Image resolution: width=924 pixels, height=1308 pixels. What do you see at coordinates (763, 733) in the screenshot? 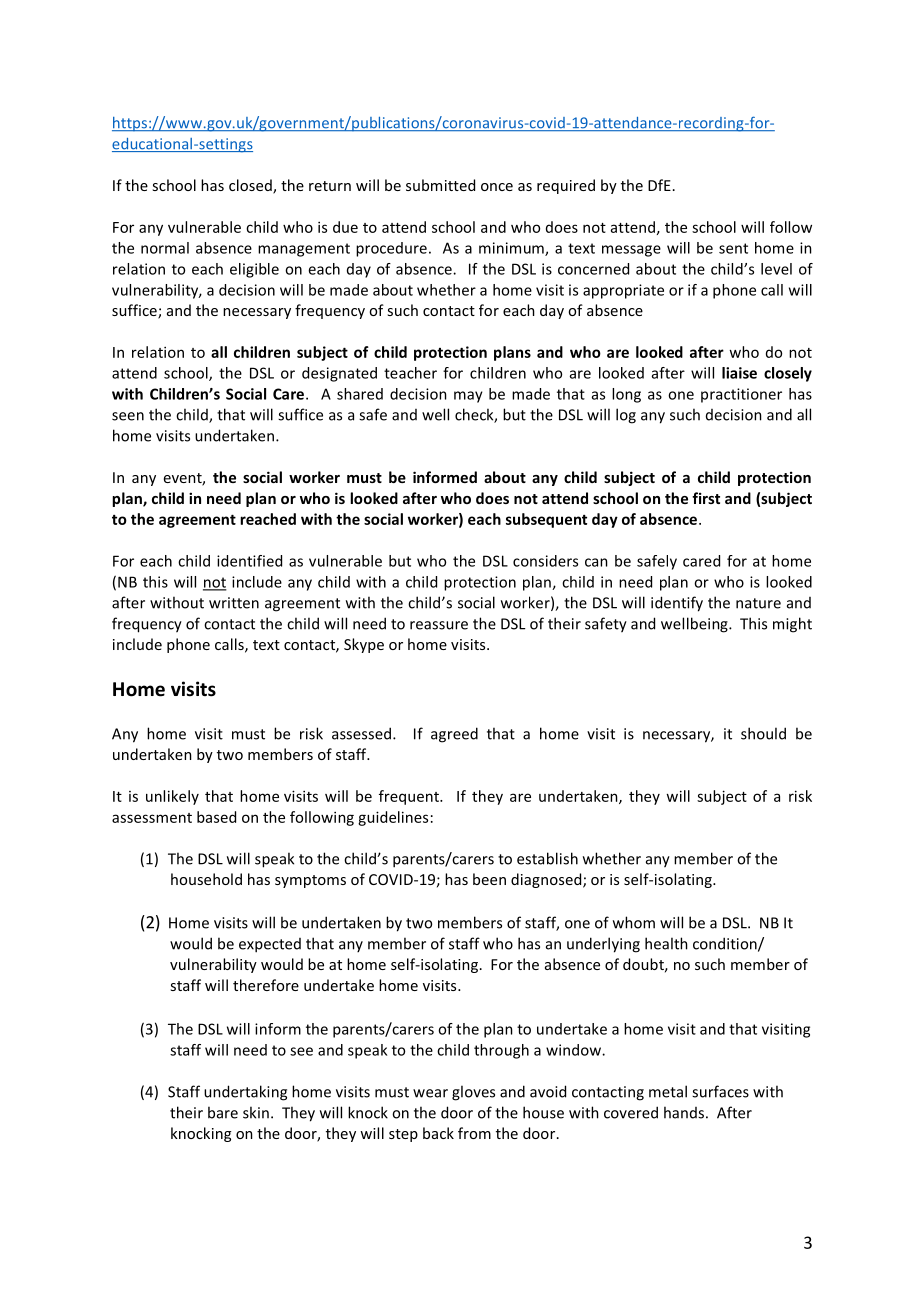
I see `should` at bounding box center [763, 733].
